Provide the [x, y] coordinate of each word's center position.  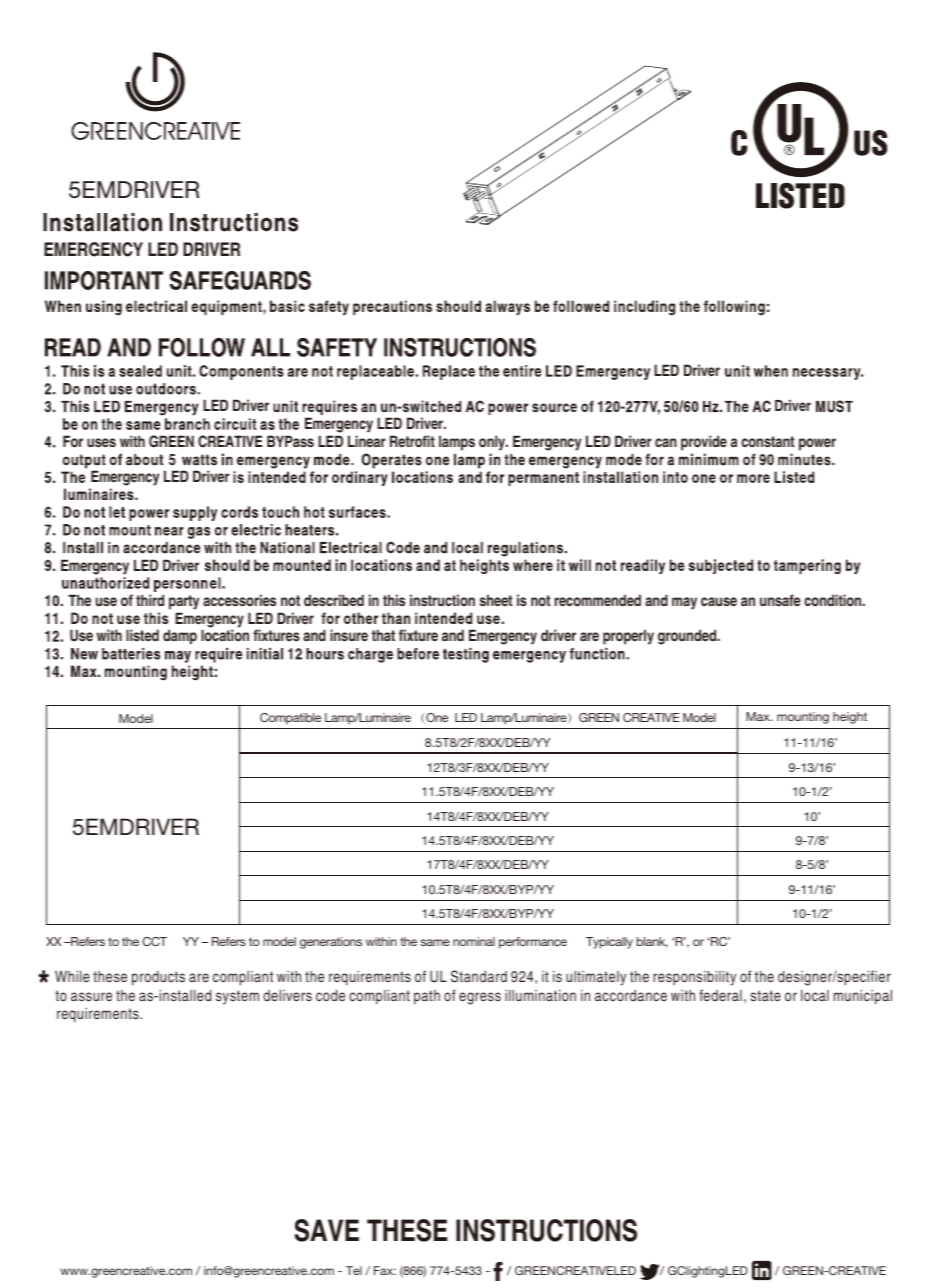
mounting [803, 718]
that [383, 635]
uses [101, 442]
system [237, 997]
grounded [688, 637]
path [427, 997]
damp [180, 637]
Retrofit [412, 441]
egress [480, 998]
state [766, 995]
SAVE [327, 1230]
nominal [474, 941]
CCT [155, 941]
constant [767, 441]
